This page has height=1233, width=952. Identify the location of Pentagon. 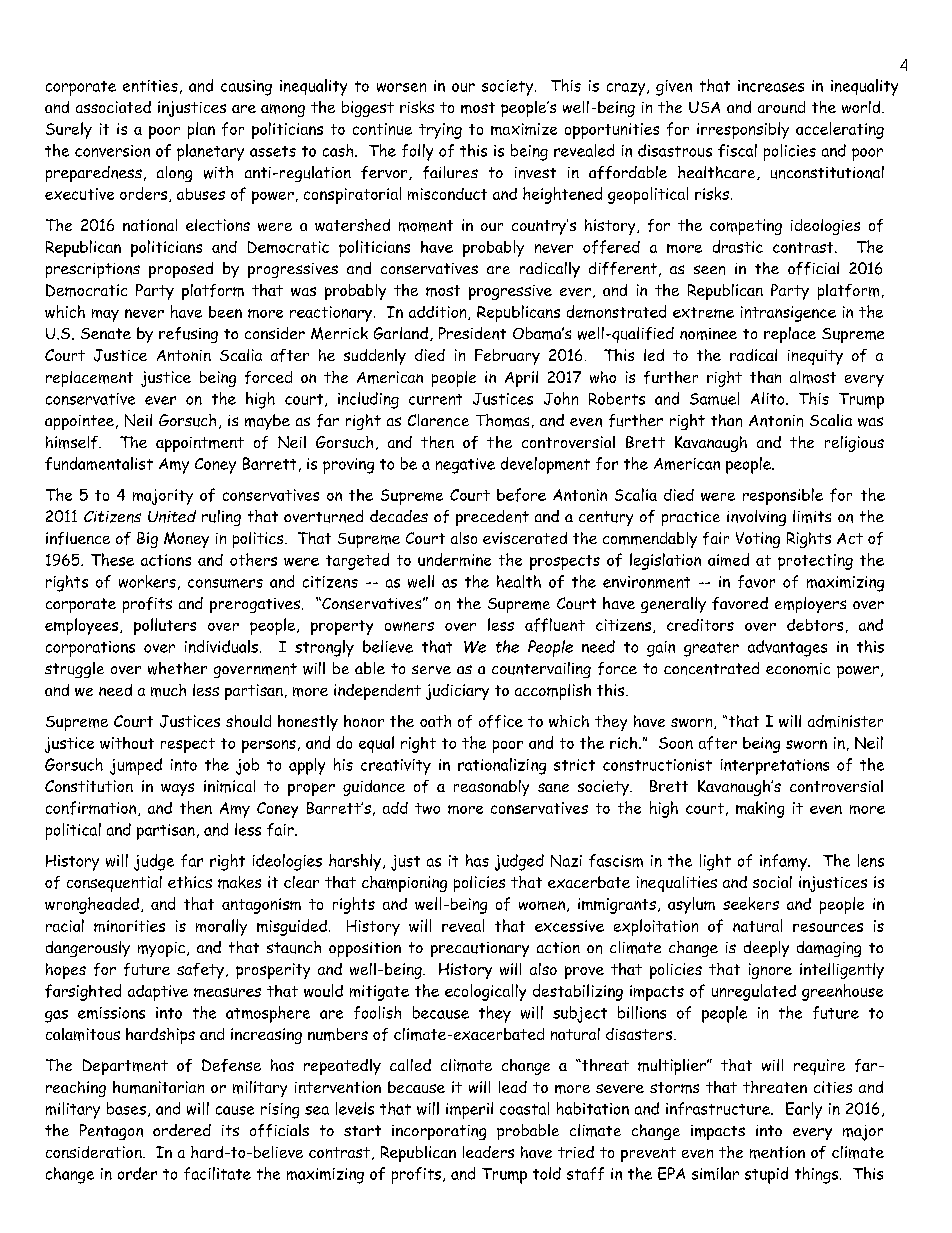
(111, 1132).
